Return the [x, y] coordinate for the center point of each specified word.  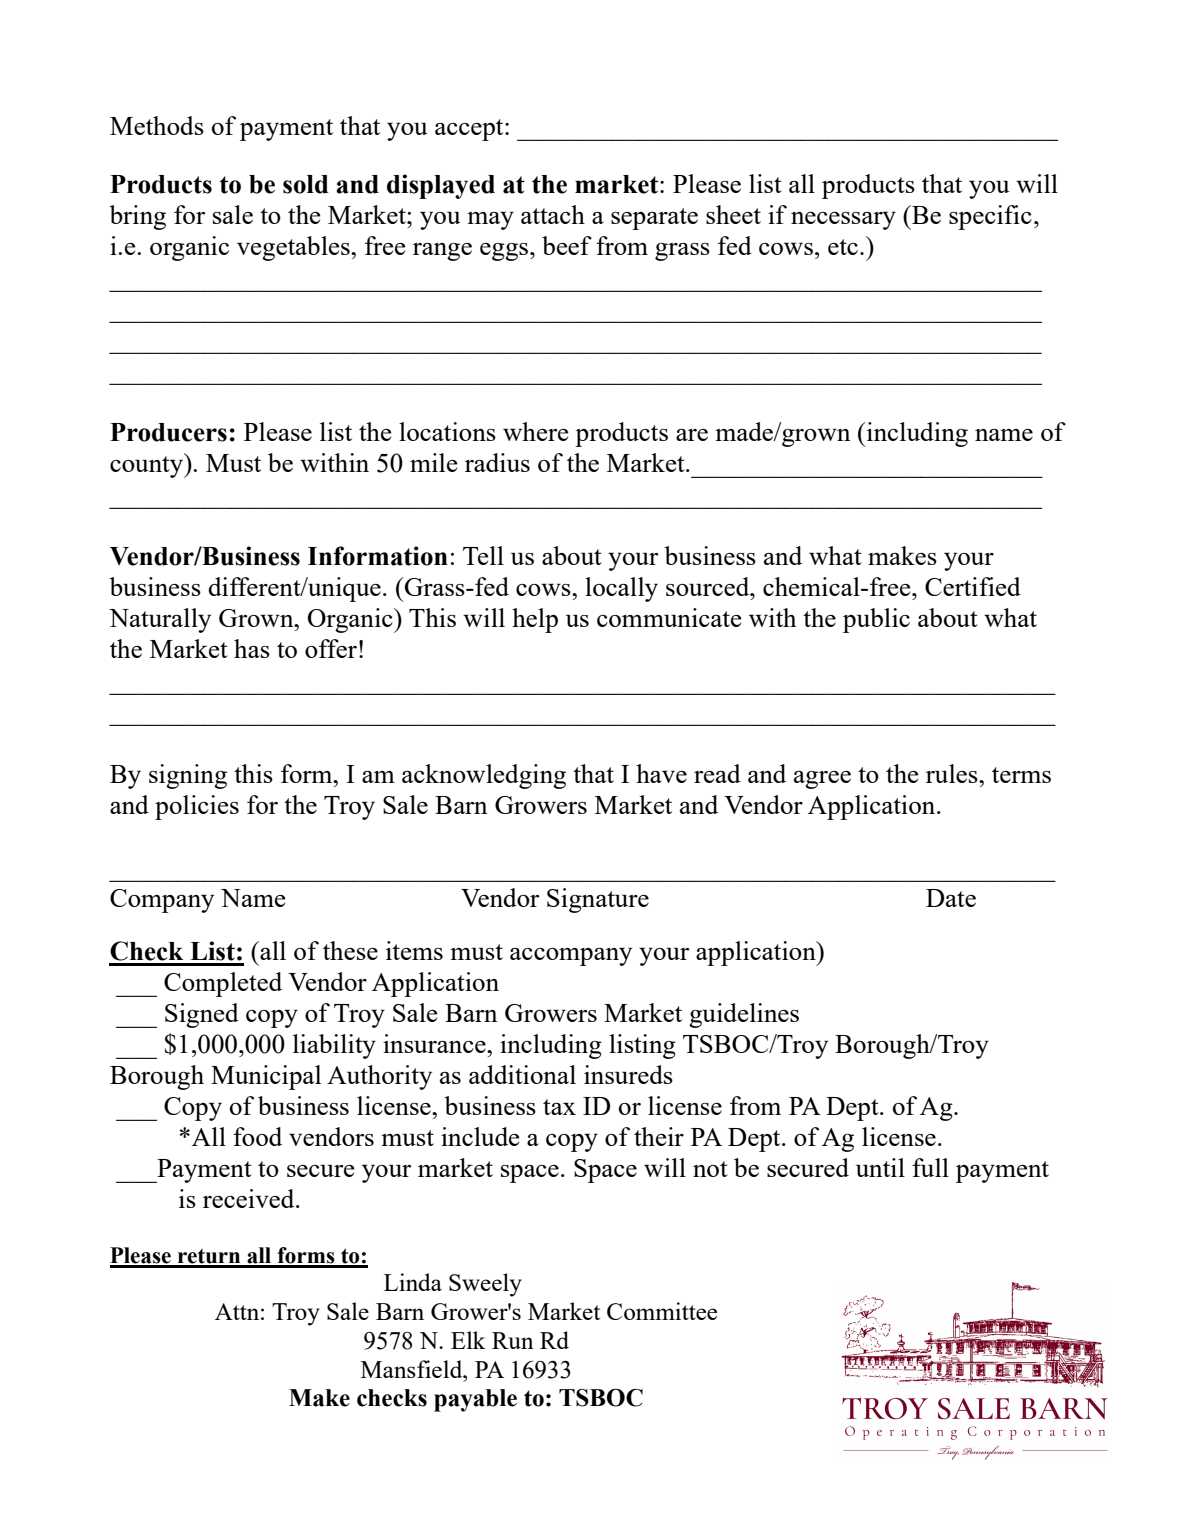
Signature [598, 900]
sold [306, 184]
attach [553, 214]
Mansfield [413, 1369]
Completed [223, 984]
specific [990, 217]
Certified [973, 586]
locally [621, 589]
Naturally [160, 620]
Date [951, 898]
